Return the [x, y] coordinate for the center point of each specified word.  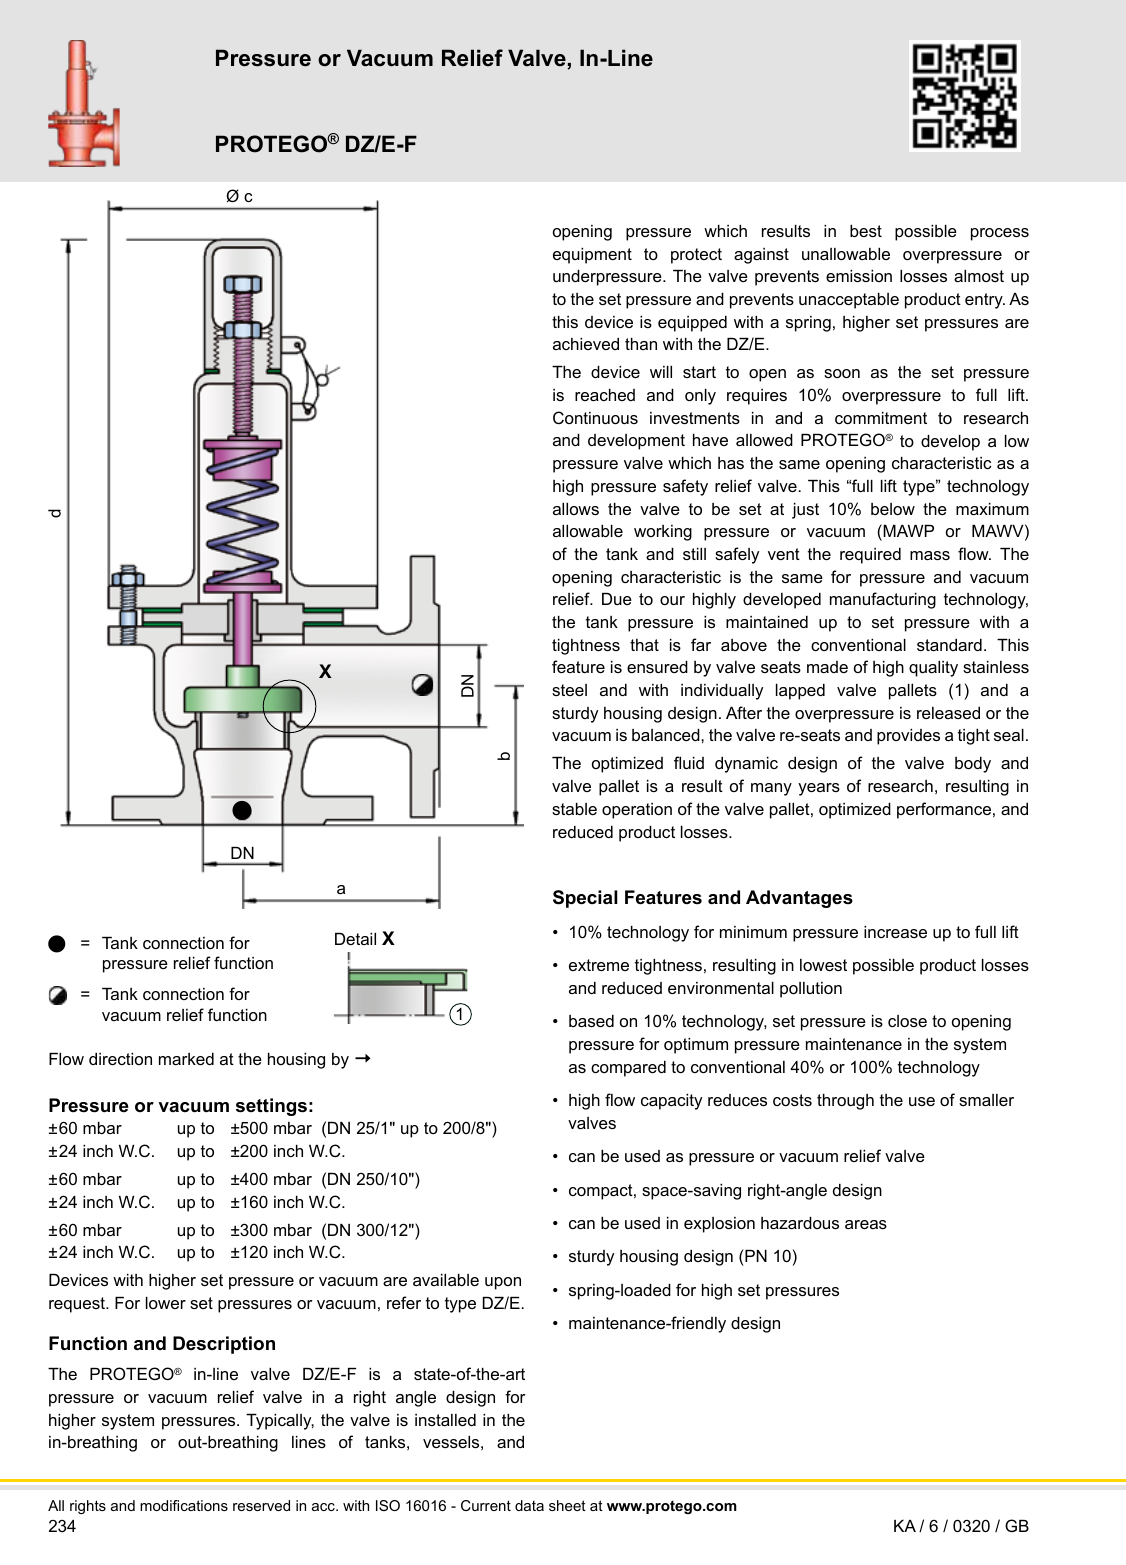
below [893, 509]
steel [569, 690]
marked [186, 1059]
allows [576, 509]
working [663, 533]
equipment [592, 256]
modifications [184, 1505]
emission [859, 276]
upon [503, 1283]
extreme [599, 965]
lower [166, 1303]
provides [908, 737]
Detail [355, 939]
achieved [586, 344]
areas [866, 1224]
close [907, 1021]
